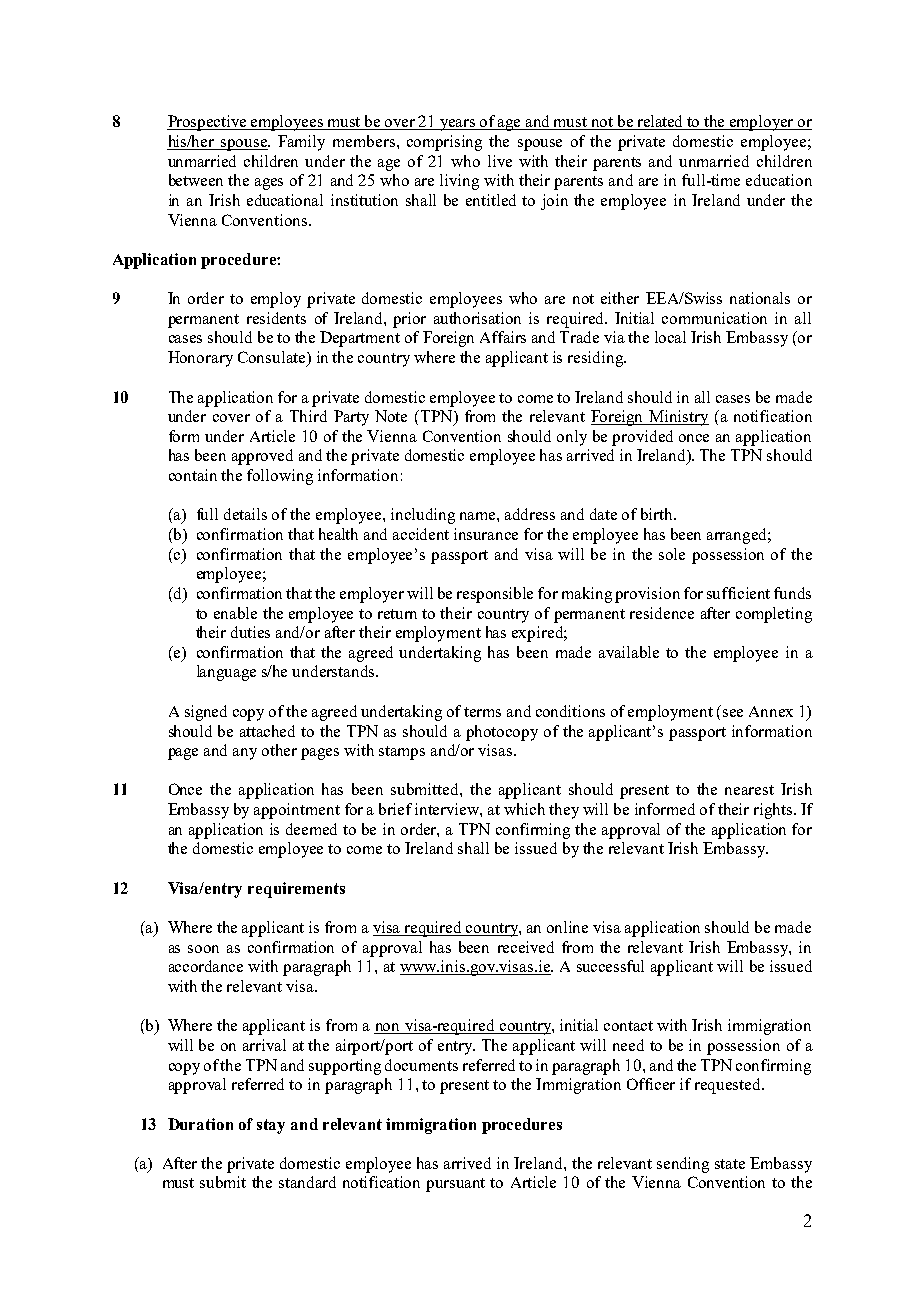 The width and height of the page is (924, 1308). Describe the element at coordinates (455, 1185) in the page. I see `pursuant` at that location.
